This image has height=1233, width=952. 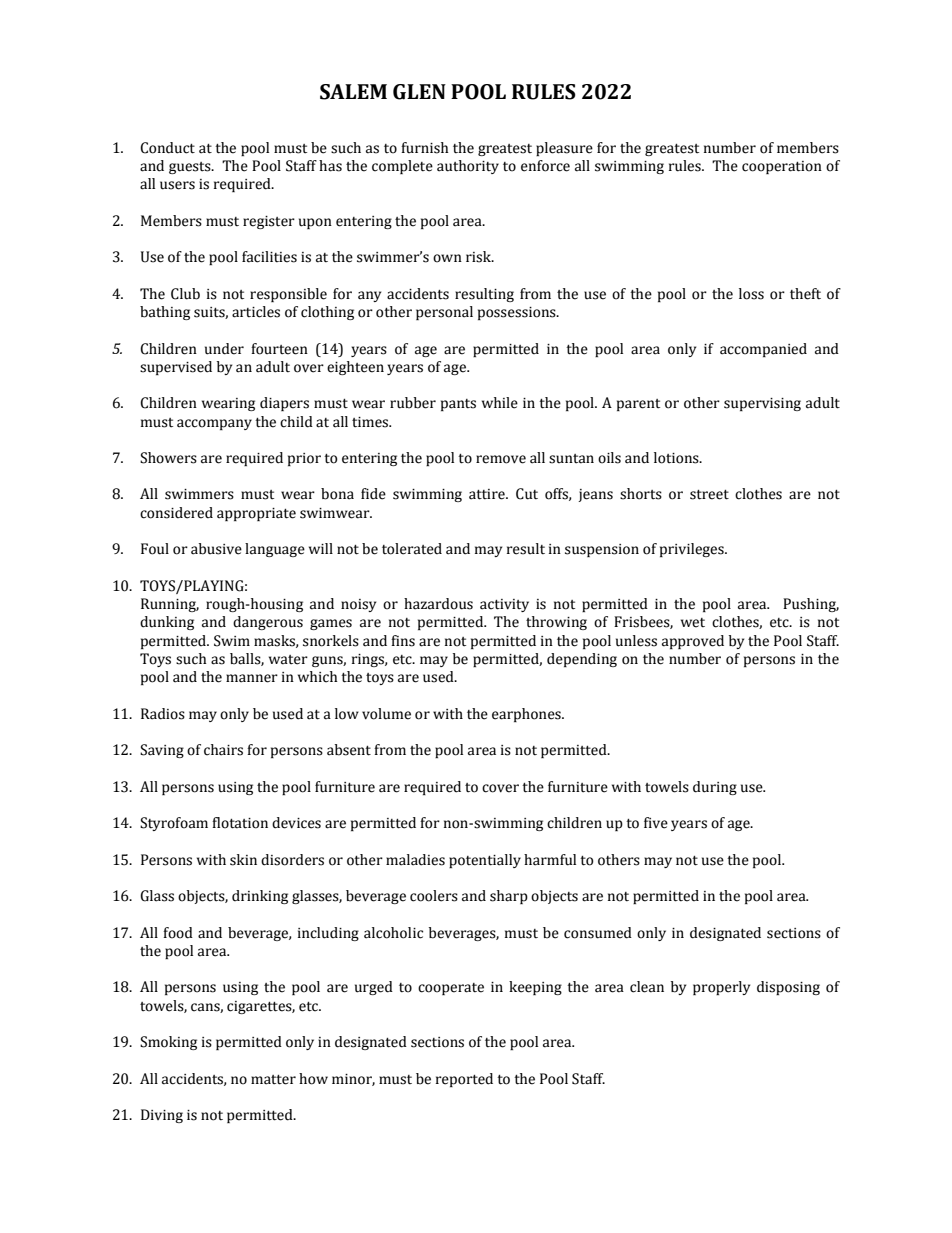 I want to click on chairs, so click(x=223, y=750).
